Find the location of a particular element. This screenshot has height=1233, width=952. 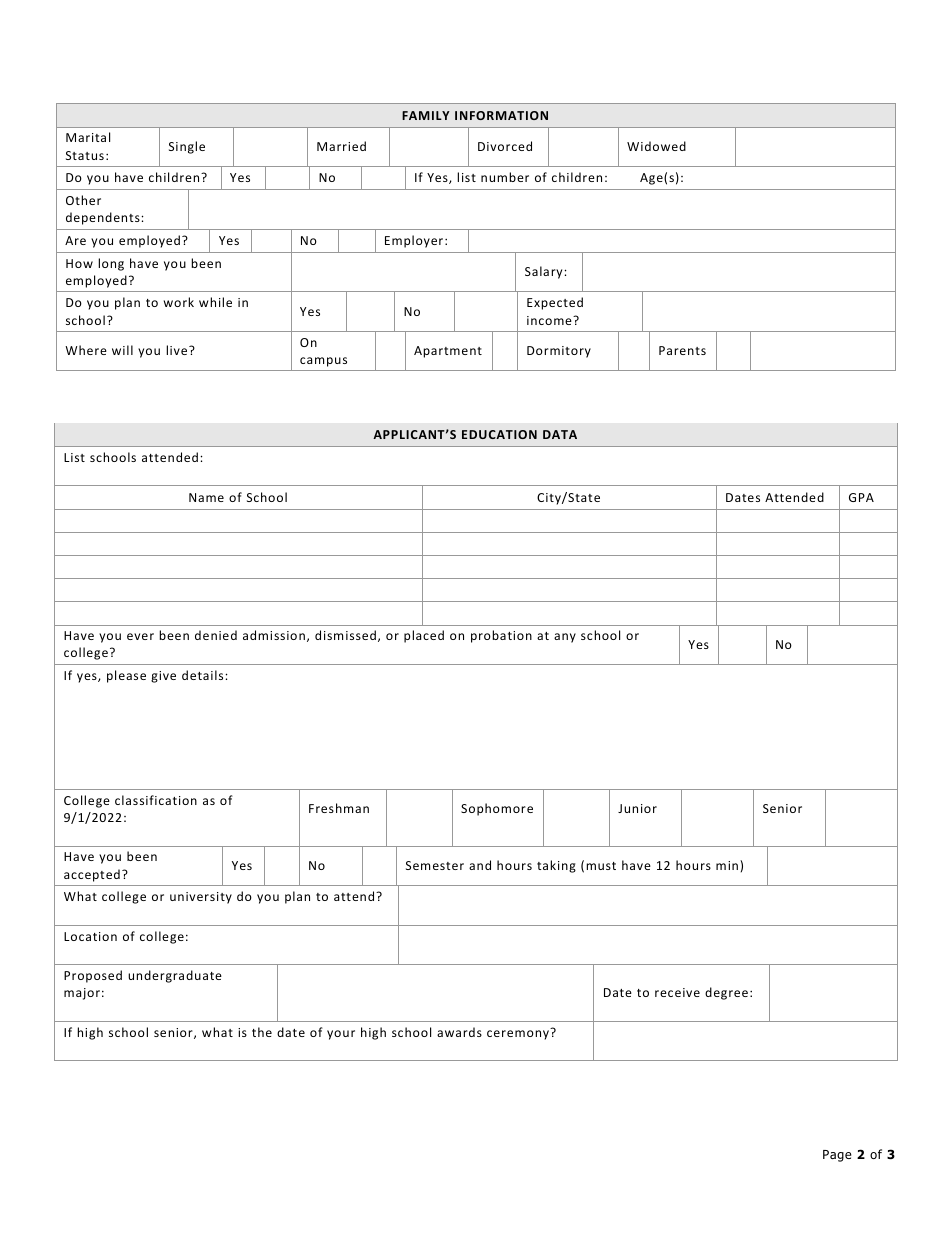

Divorced is located at coordinates (505, 146).
